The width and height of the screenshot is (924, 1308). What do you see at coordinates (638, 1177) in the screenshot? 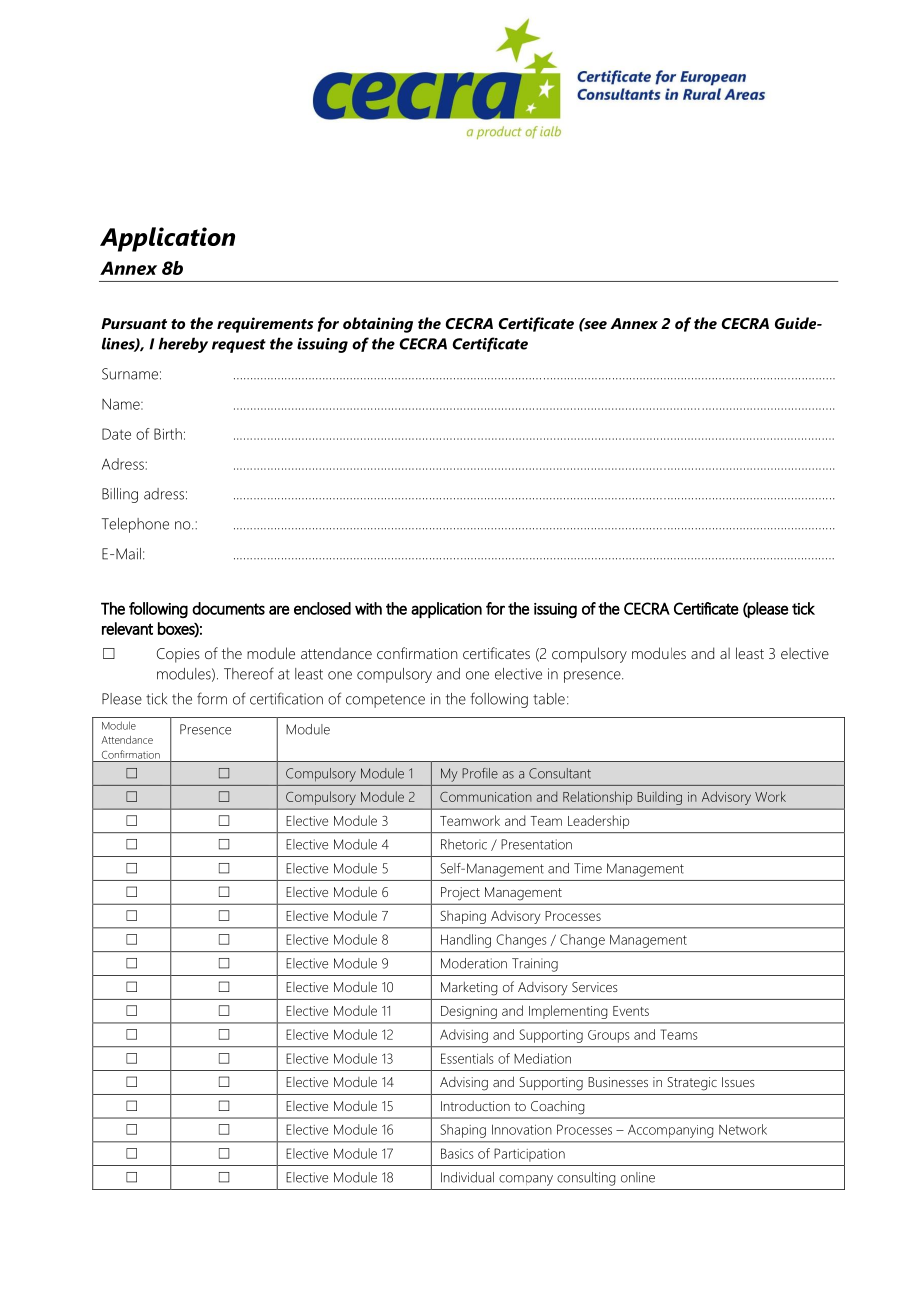
I see `online` at bounding box center [638, 1177].
